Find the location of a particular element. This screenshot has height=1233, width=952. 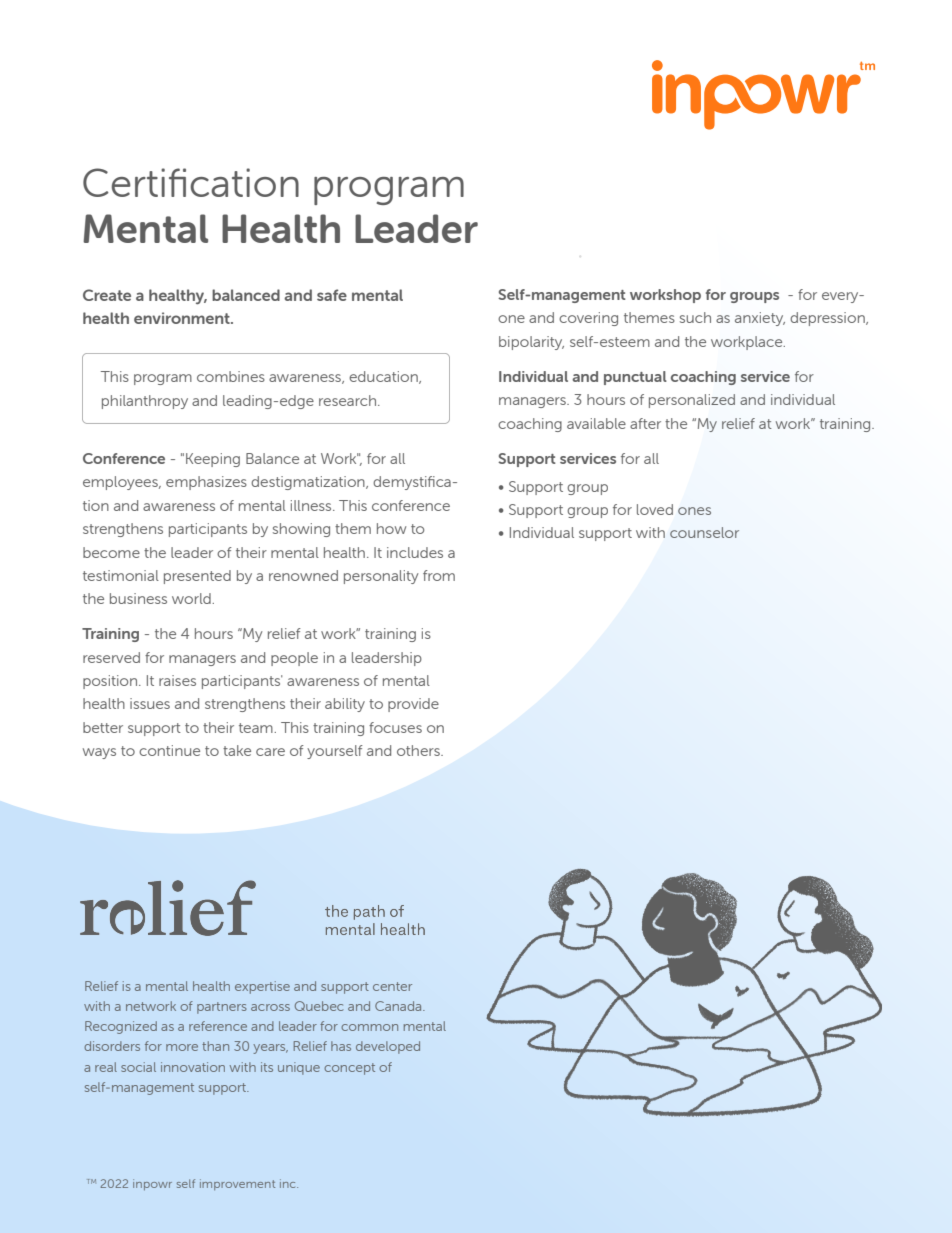

continue is located at coordinates (169, 750).
